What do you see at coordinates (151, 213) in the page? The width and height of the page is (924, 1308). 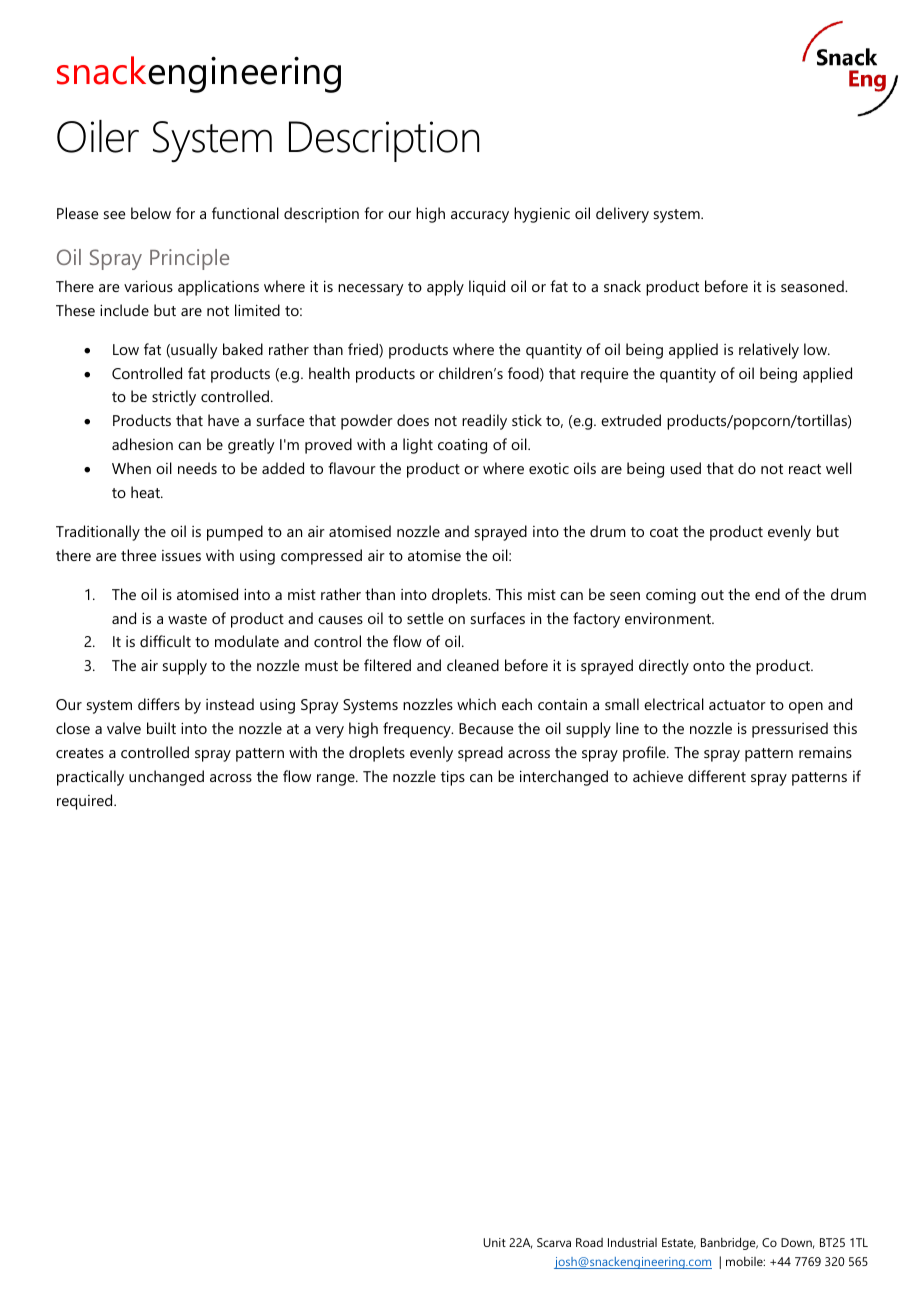 I see `below` at bounding box center [151, 213].
